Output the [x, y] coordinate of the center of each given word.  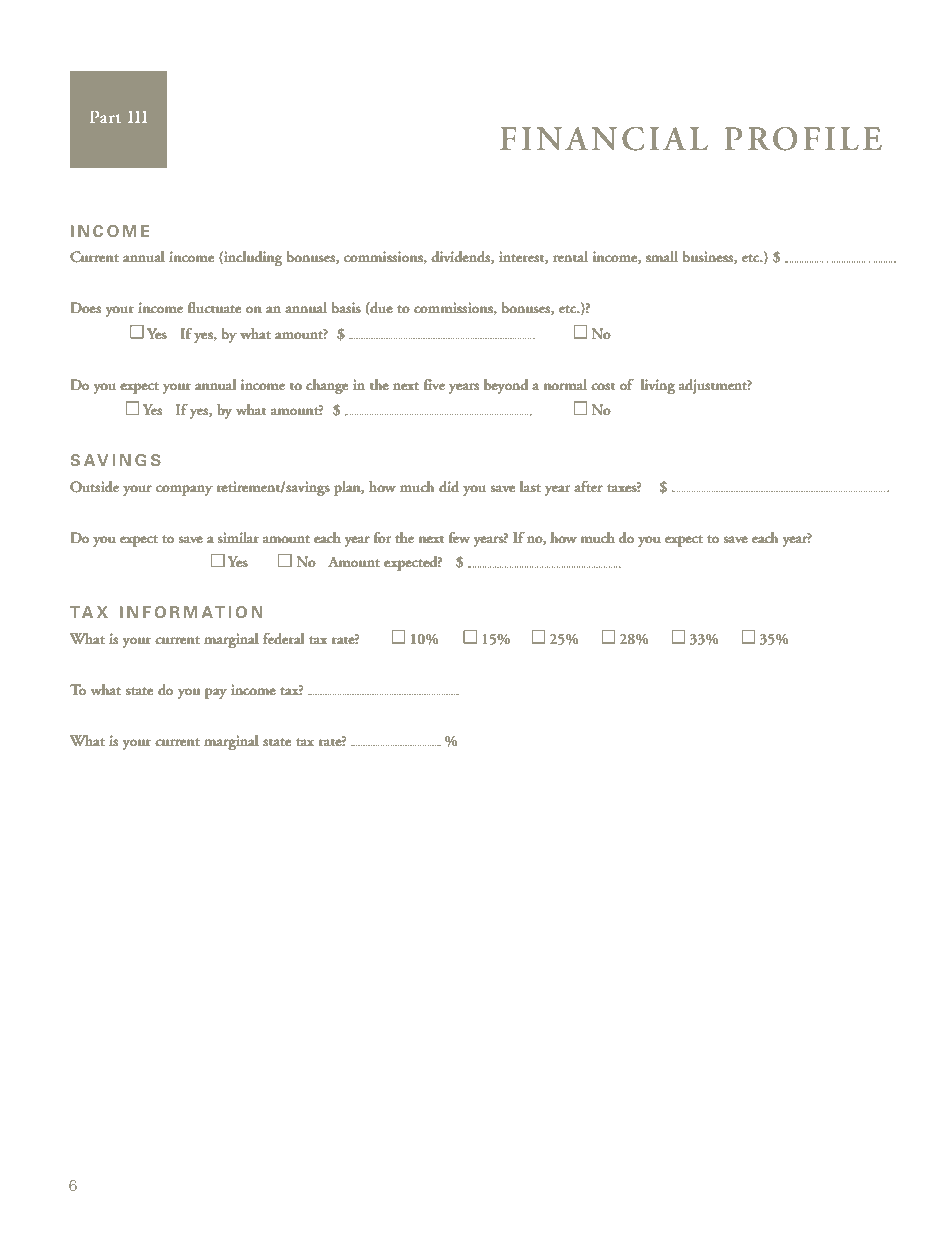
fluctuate [214, 308]
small [662, 256]
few [459, 537]
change [327, 386]
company [184, 490]
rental [570, 257]
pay [216, 693]
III [137, 117]
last [530, 487]
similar [238, 537]
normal [565, 384]
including [252, 258]
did [449, 487]
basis [346, 308]
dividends [461, 257]
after [588, 487]
